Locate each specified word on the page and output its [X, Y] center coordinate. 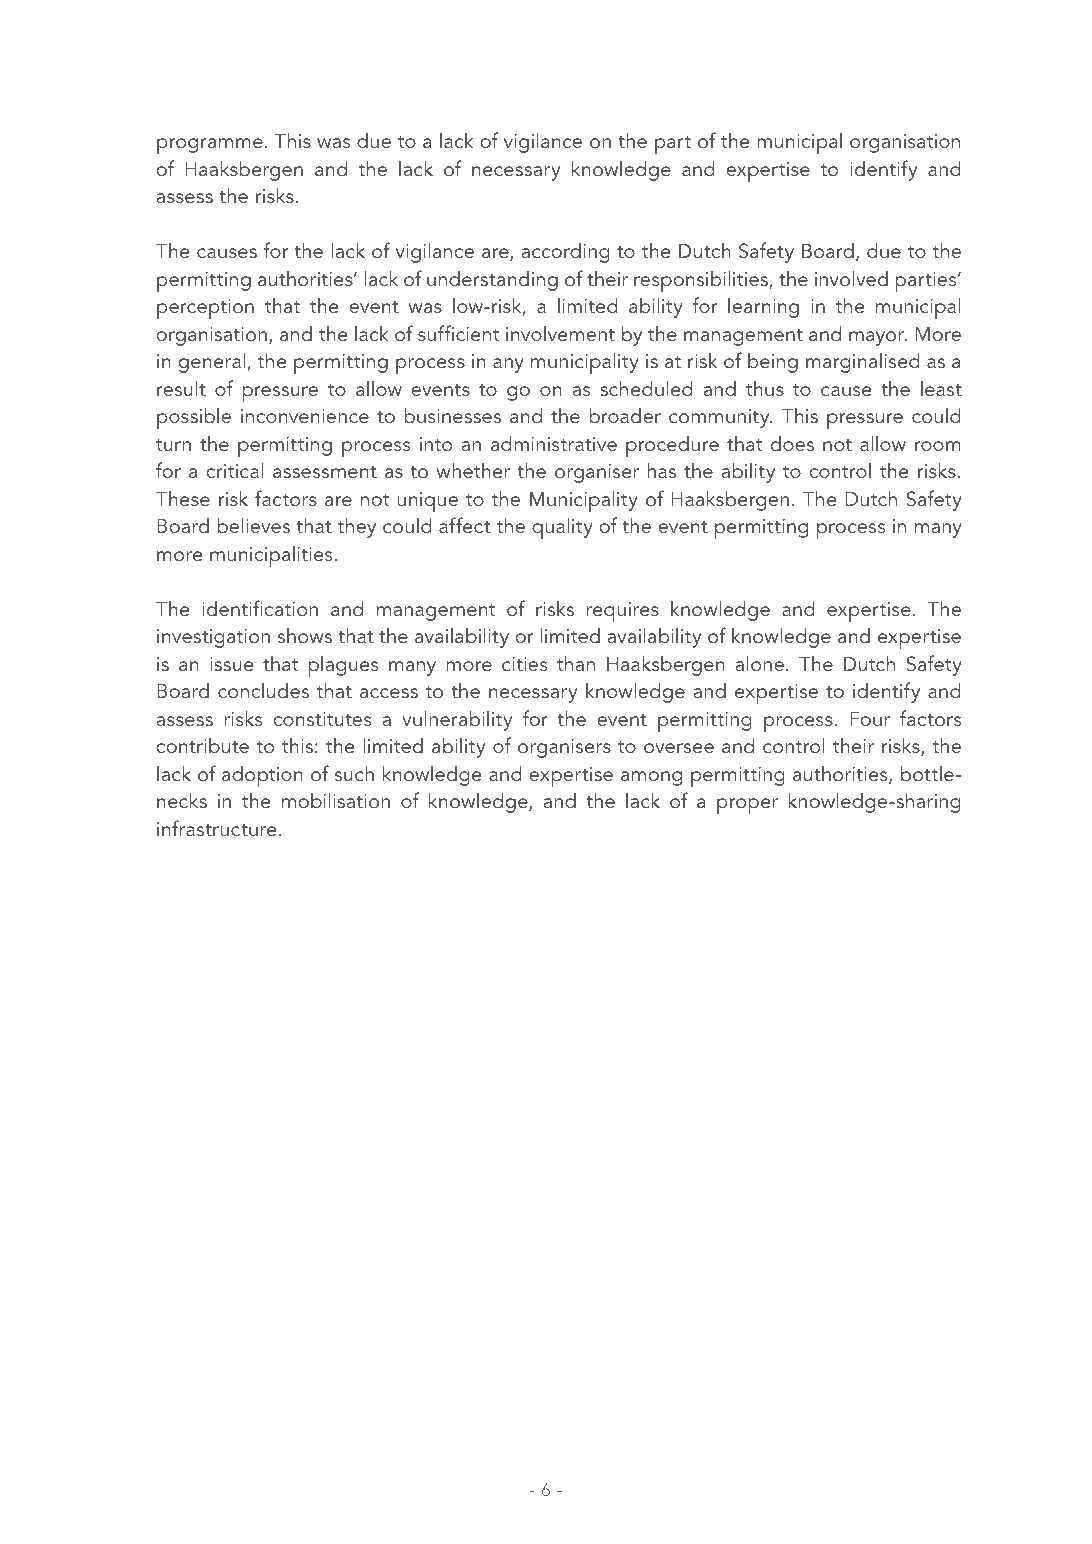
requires [623, 612]
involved [851, 278]
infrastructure [216, 828]
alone [761, 663]
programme [210, 146]
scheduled [646, 388]
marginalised [863, 362]
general [213, 362]
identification [260, 608]
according [565, 253]
